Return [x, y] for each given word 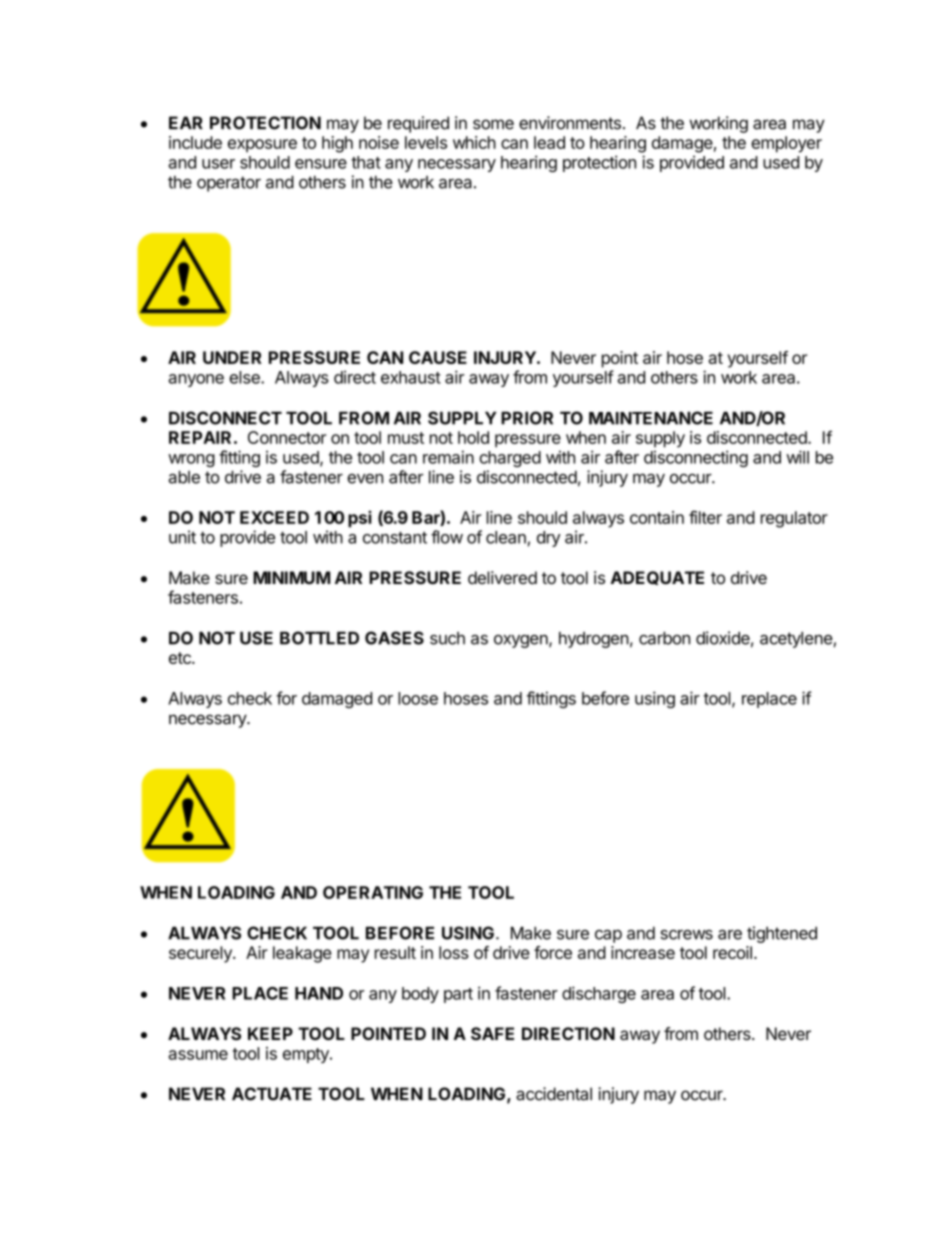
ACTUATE [272, 1094]
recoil [732, 952]
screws [686, 935]
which [474, 142]
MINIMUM [291, 577]
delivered [502, 577]
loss [454, 952]
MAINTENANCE [651, 418]
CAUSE [438, 357]
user [218, 164]
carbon [664, 638]
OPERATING [373, 892]
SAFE [492, 1033]
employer [786, 144]
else [245, 377]
